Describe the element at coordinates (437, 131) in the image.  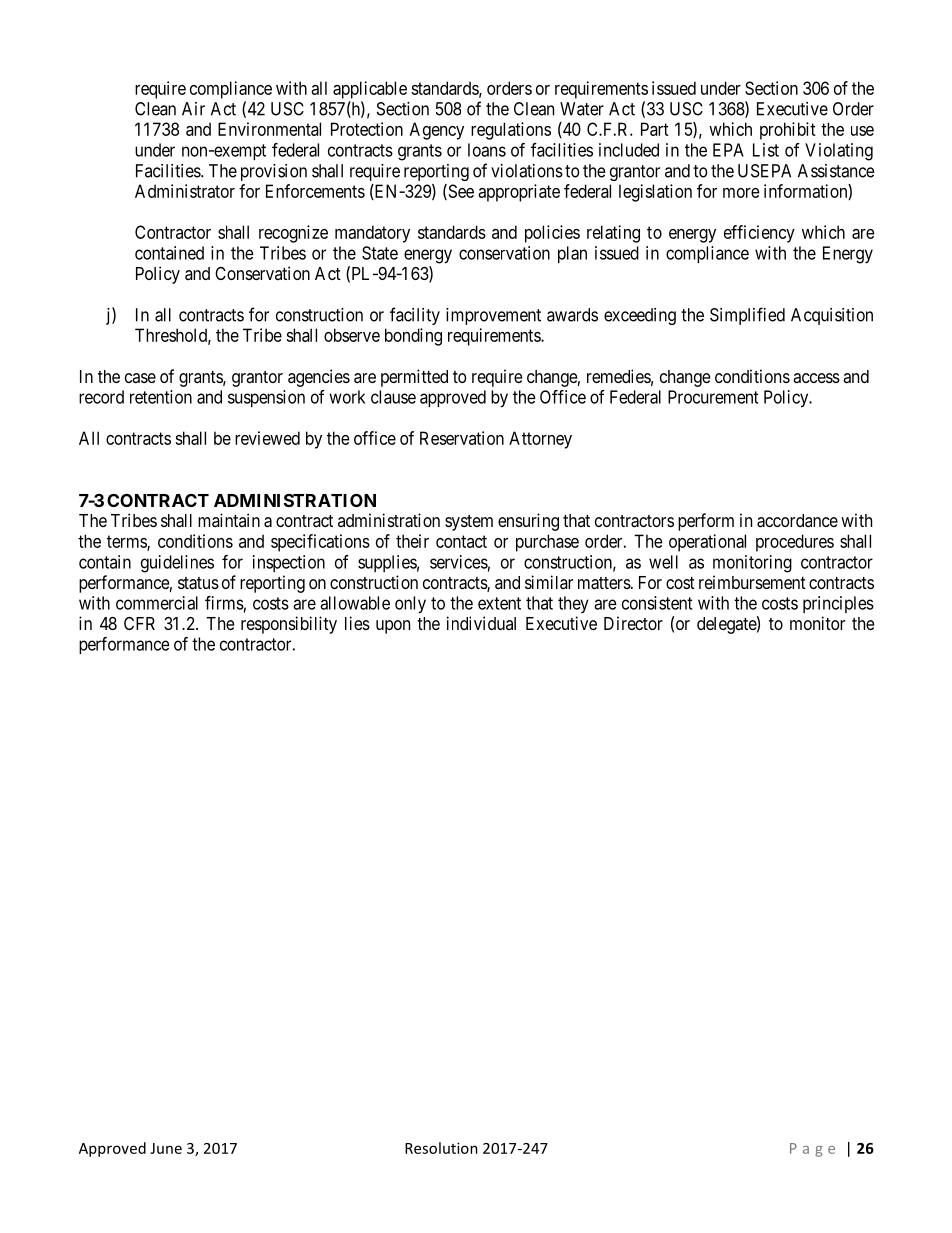
I see `Agency` at that location.
